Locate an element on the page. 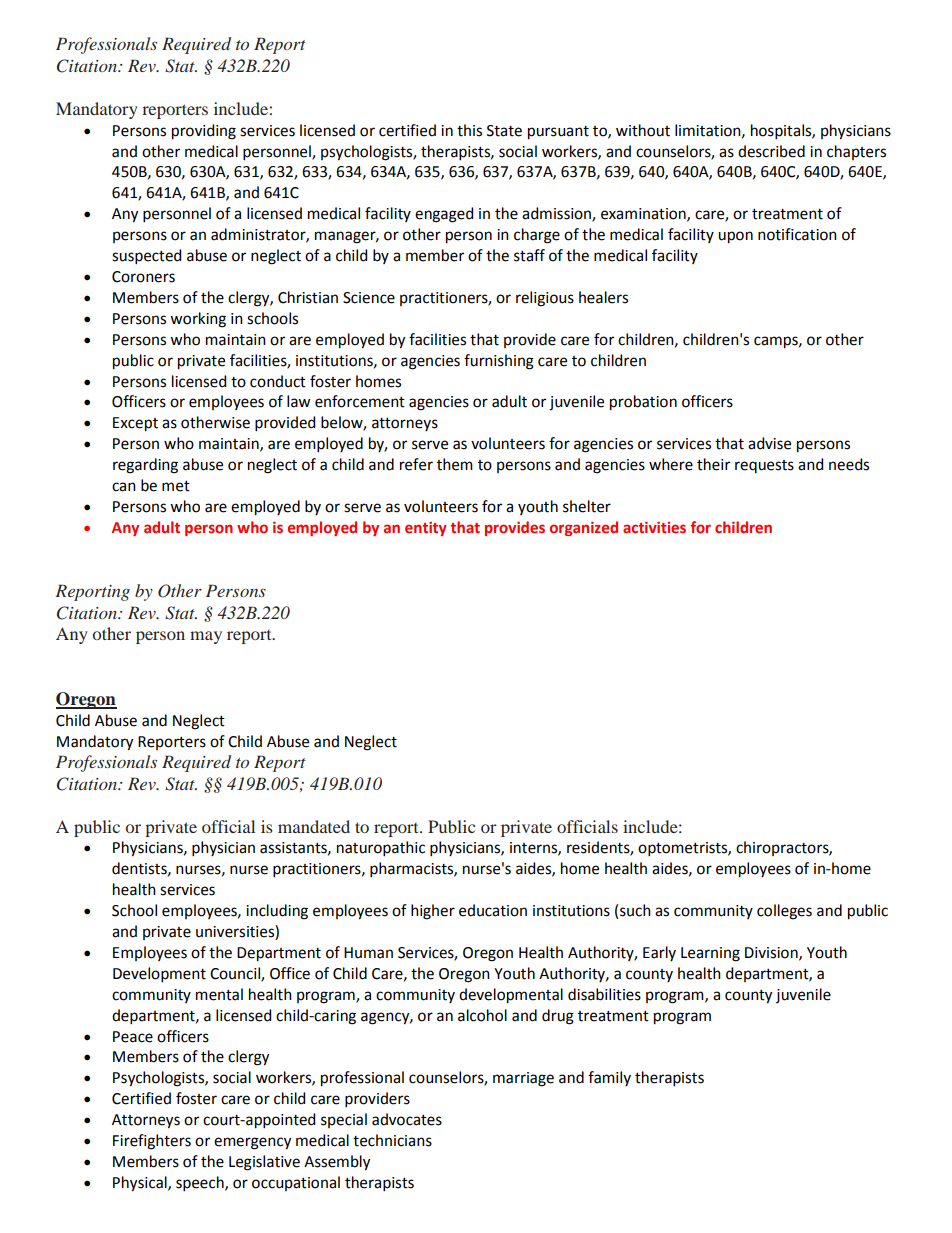 Image resolution: width=952 pixels, height=1233 pixels. described is located at coordinates (771, 151).
